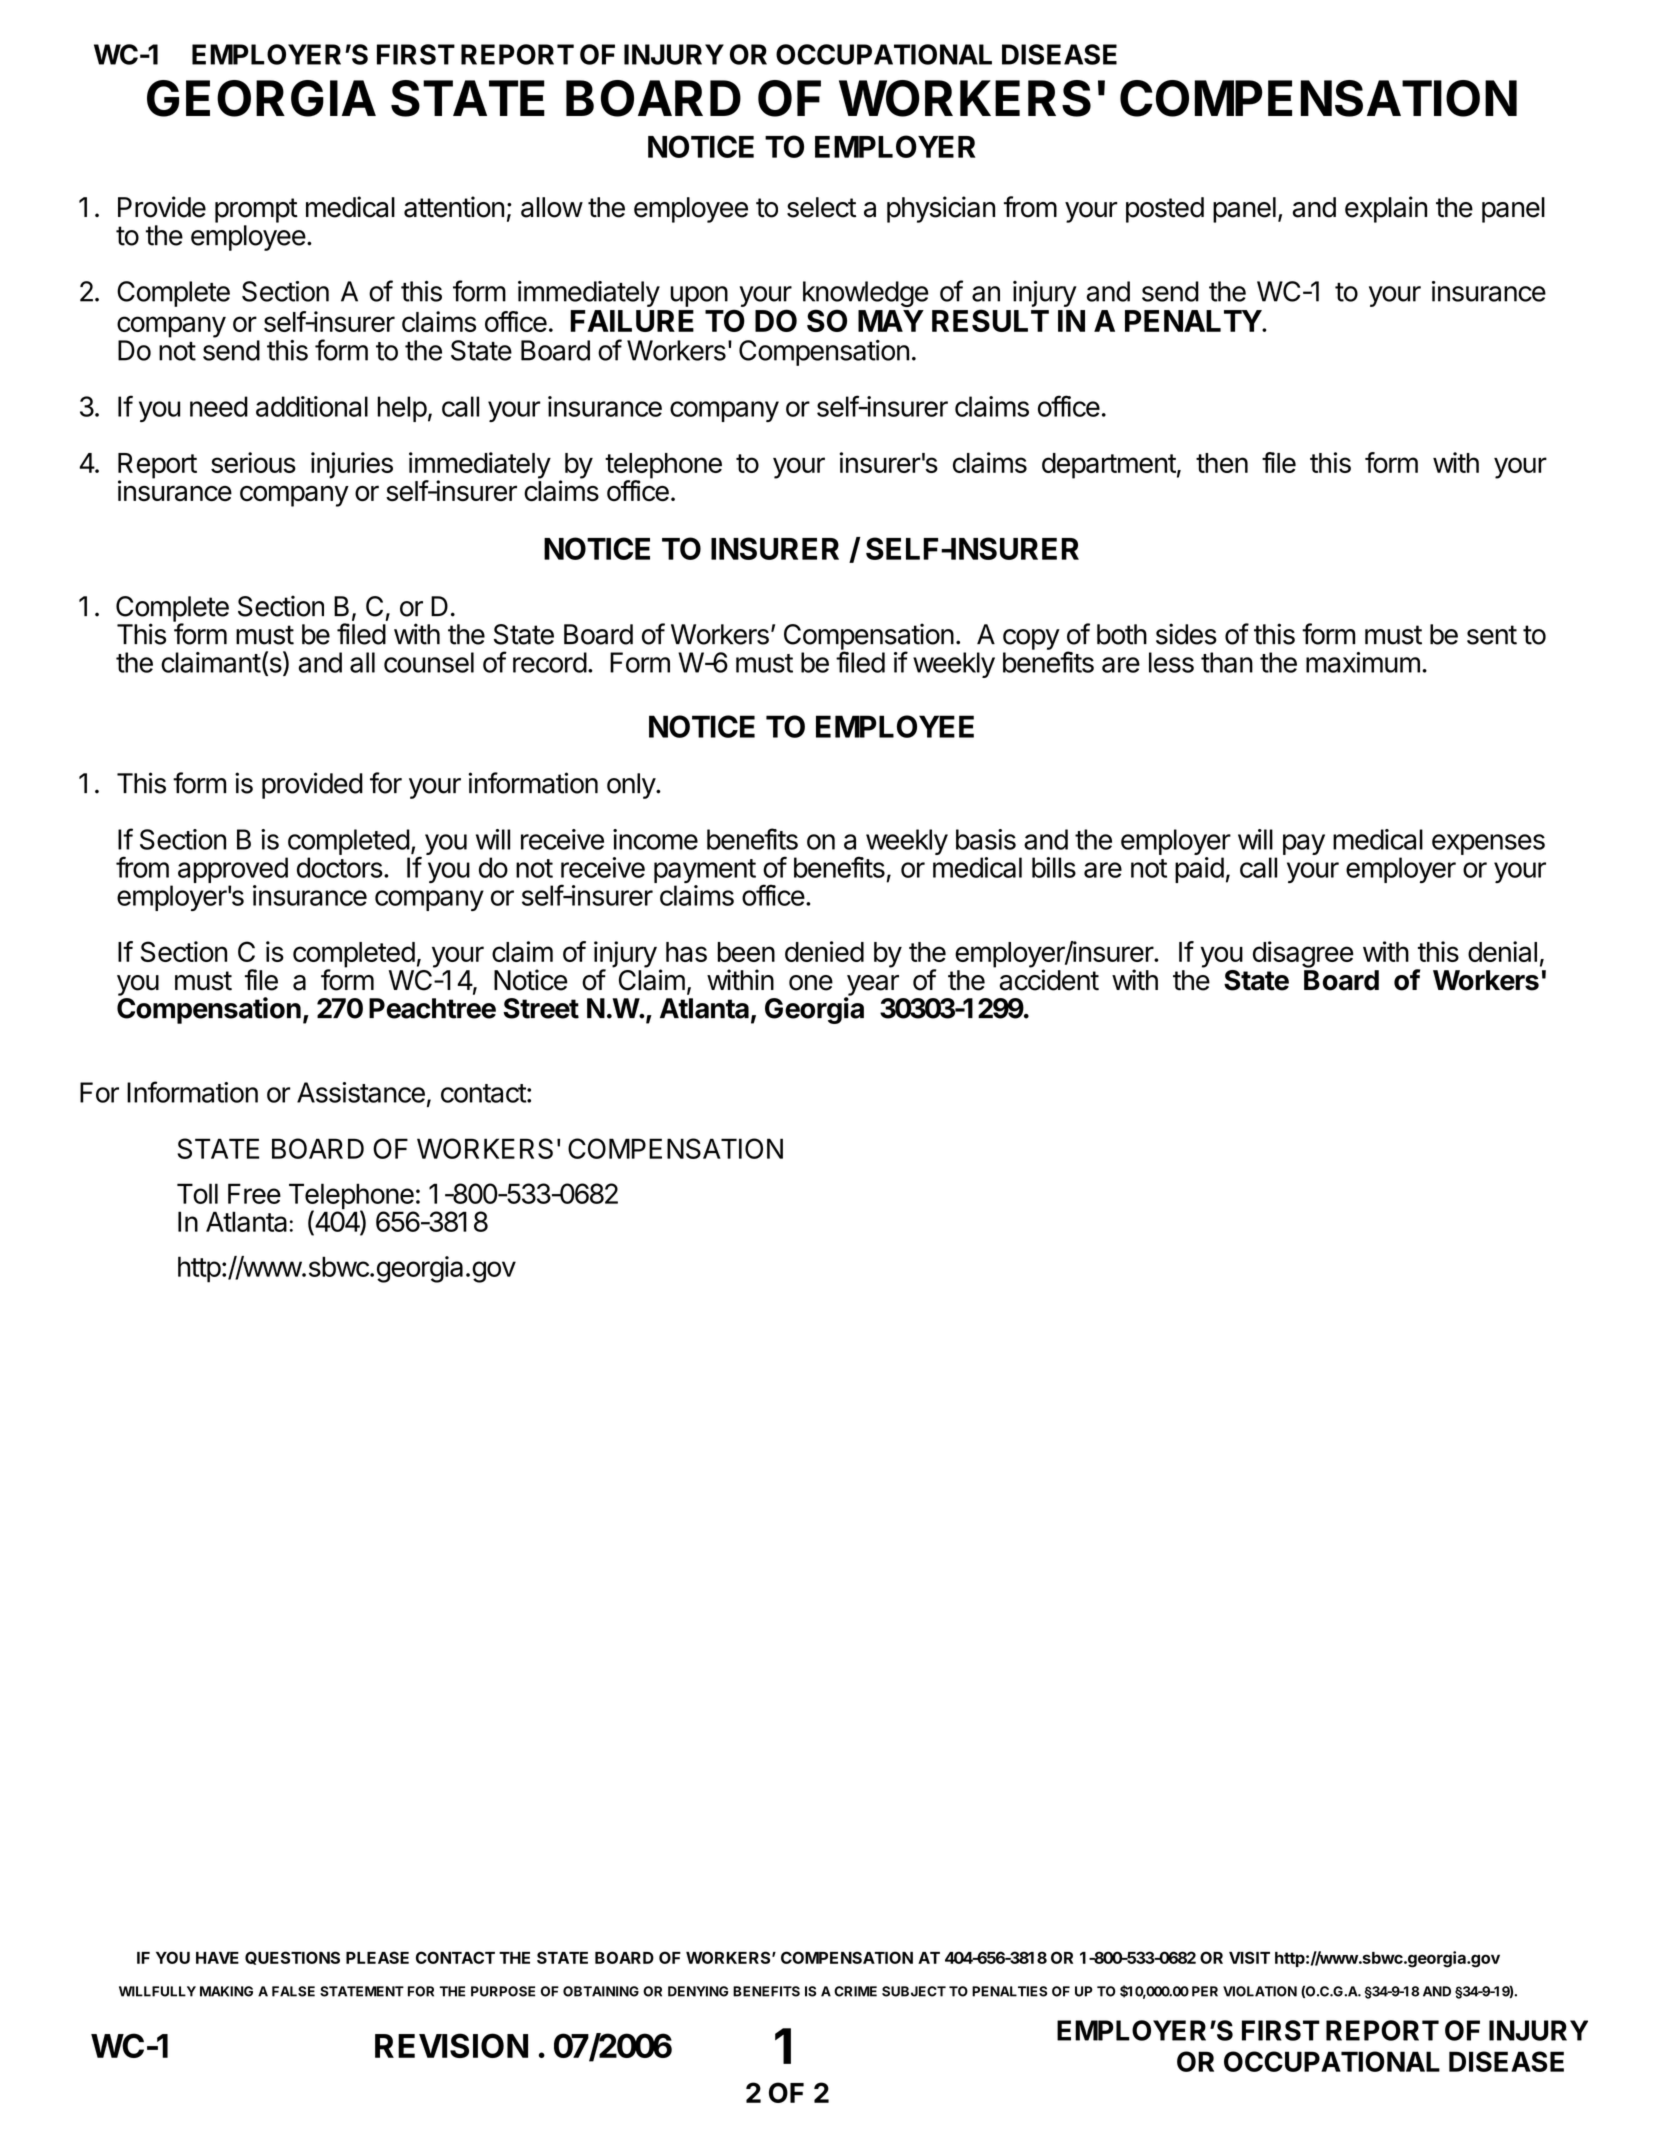 The width and height of the image is (1663, 2151). Describe the element at coordinates (1249, 1957) in the image. I see `VISIT` at that location.
